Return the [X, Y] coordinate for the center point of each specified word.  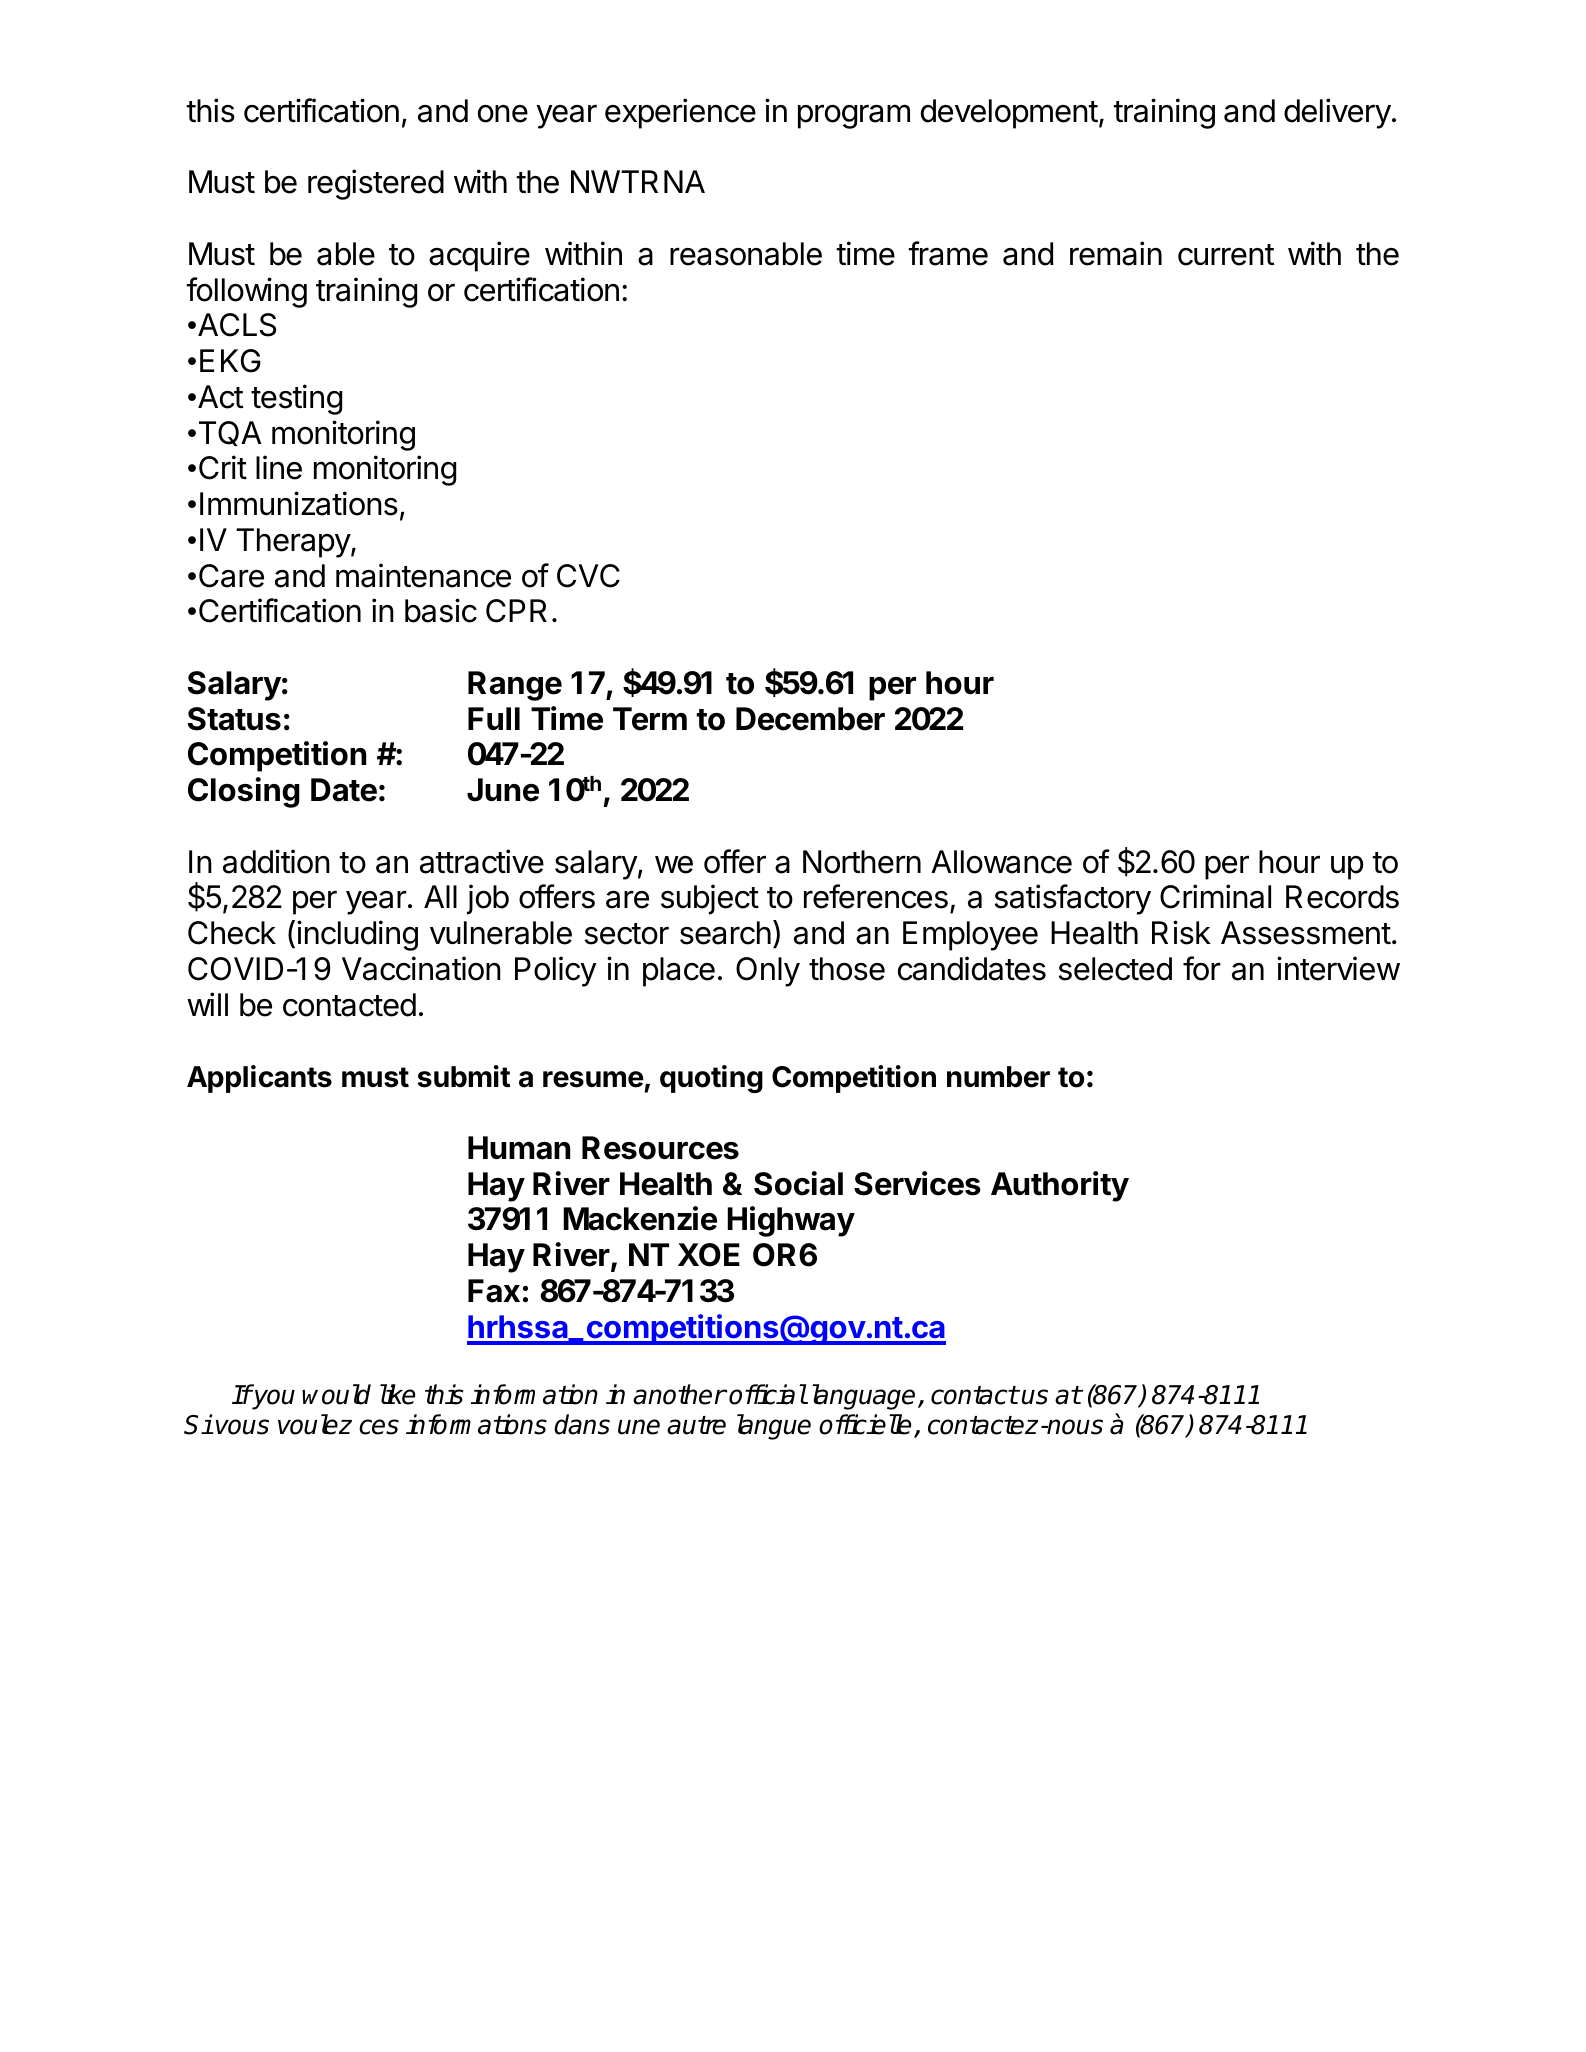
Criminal [1215, 896]
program [854, 116]
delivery [1337, 113]
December [810, 719]
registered [376, 184]
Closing [244, 792]
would [336, 1394]
